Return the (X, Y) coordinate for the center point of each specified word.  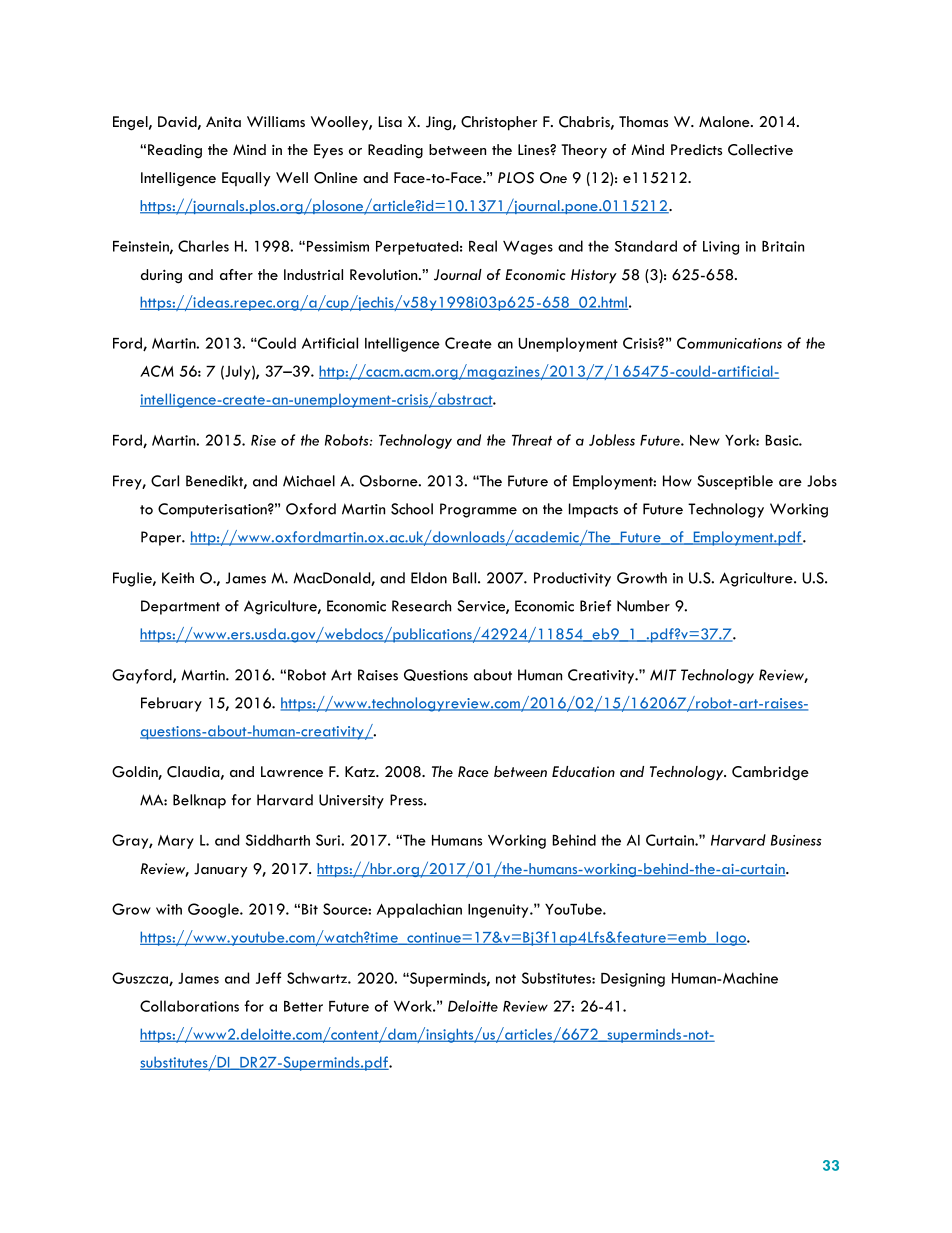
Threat (532, 440)
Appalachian (419, 910)
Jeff (268, 978)
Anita (223, 121)
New (705, 440)
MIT (663, 675)
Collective (760, 150)
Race (473, 771)
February (171, 704)
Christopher (499, 123)
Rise (263, 440)
